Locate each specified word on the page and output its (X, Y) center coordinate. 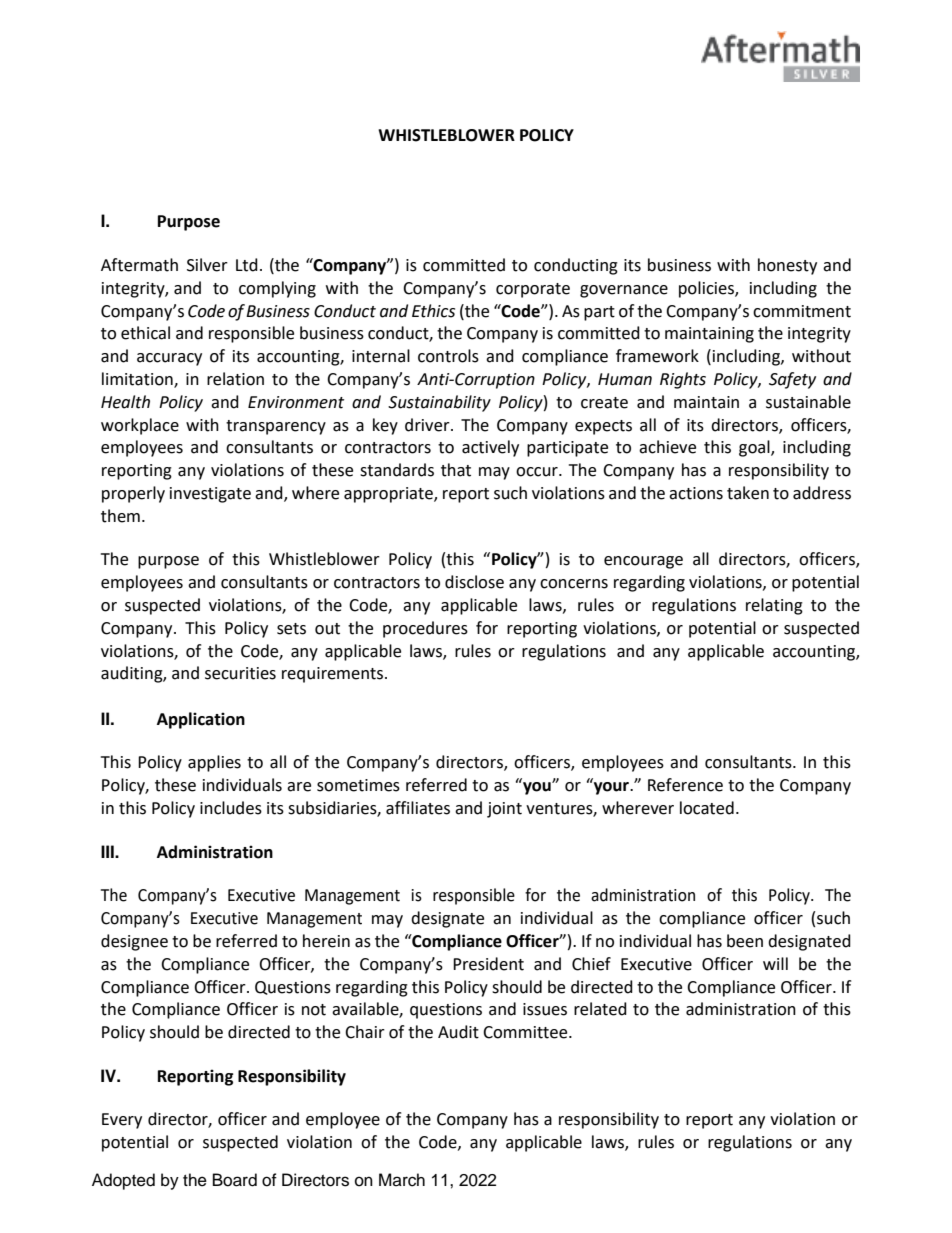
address (822, 493)
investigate (210, 495)
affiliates (418, 808)
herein (326, 941)
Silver (207, 265)
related (600, 1009)
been (745, 941)
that (456, 470)
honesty (787, 266)
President (488, 964)
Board (235, 1180)
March (402, 1180)
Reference (685, 785)
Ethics (433, 311)
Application (201, 720)
